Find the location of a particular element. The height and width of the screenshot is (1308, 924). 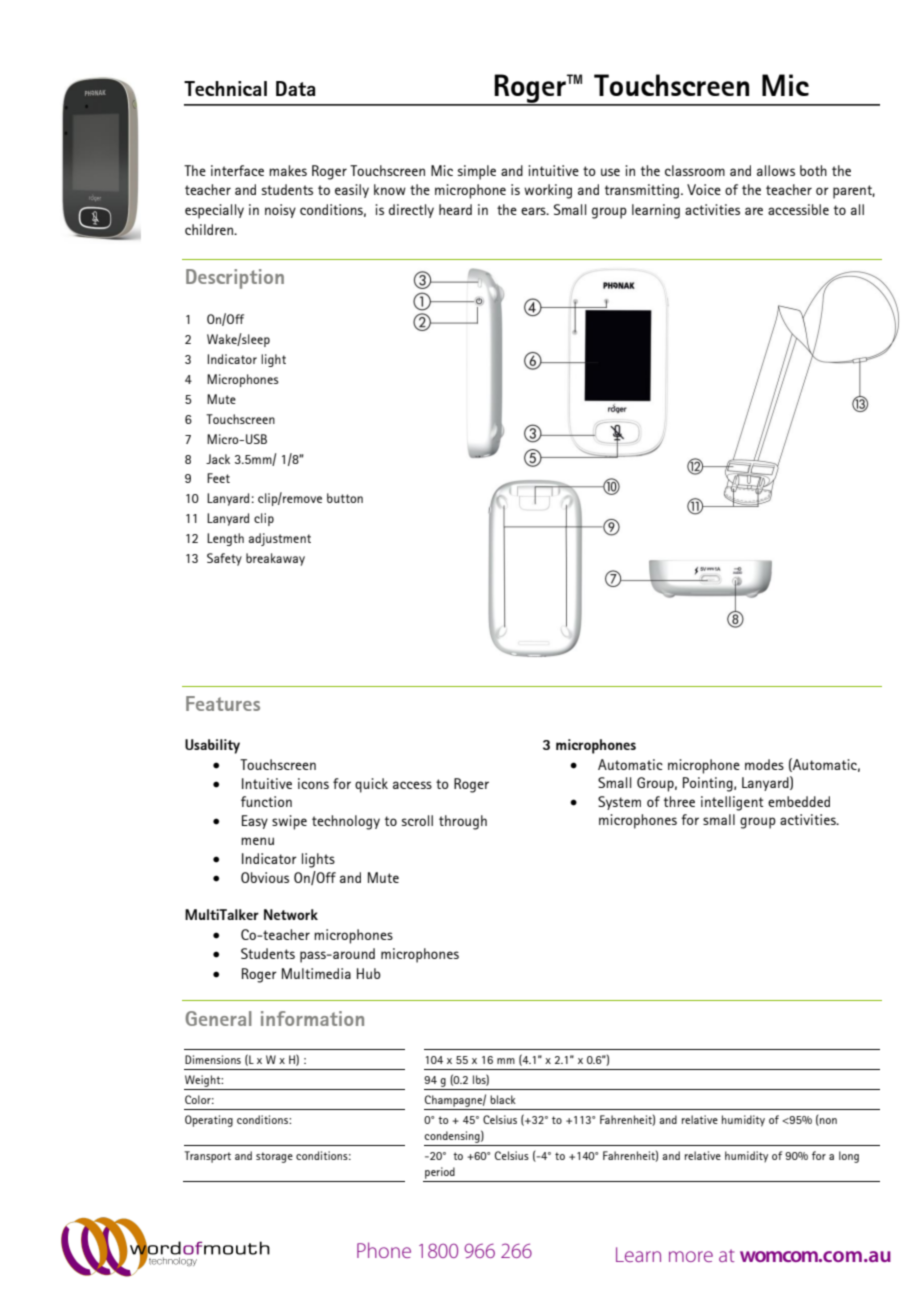

storage is located at coordinates (274, 1157).
